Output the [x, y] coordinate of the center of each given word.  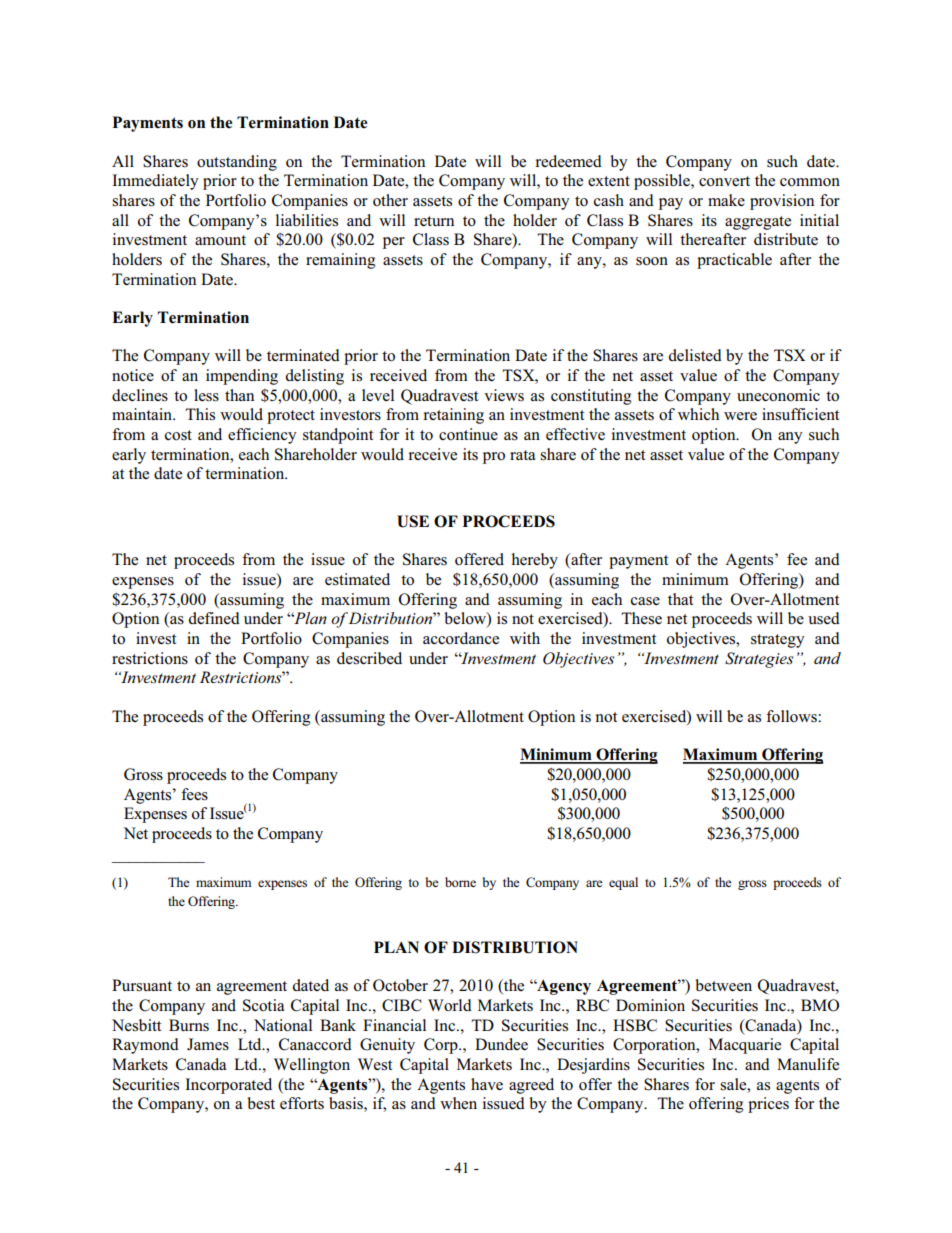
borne [460, 882]
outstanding [237, 163]
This [200, 414]
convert [724, 181]
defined [214, 618]
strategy [778, 641]
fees [194, 794]
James [208, 1044]
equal [623, 883]
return [434, 221]
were [740, 416]
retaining [453, 416]
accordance [461, 638]
